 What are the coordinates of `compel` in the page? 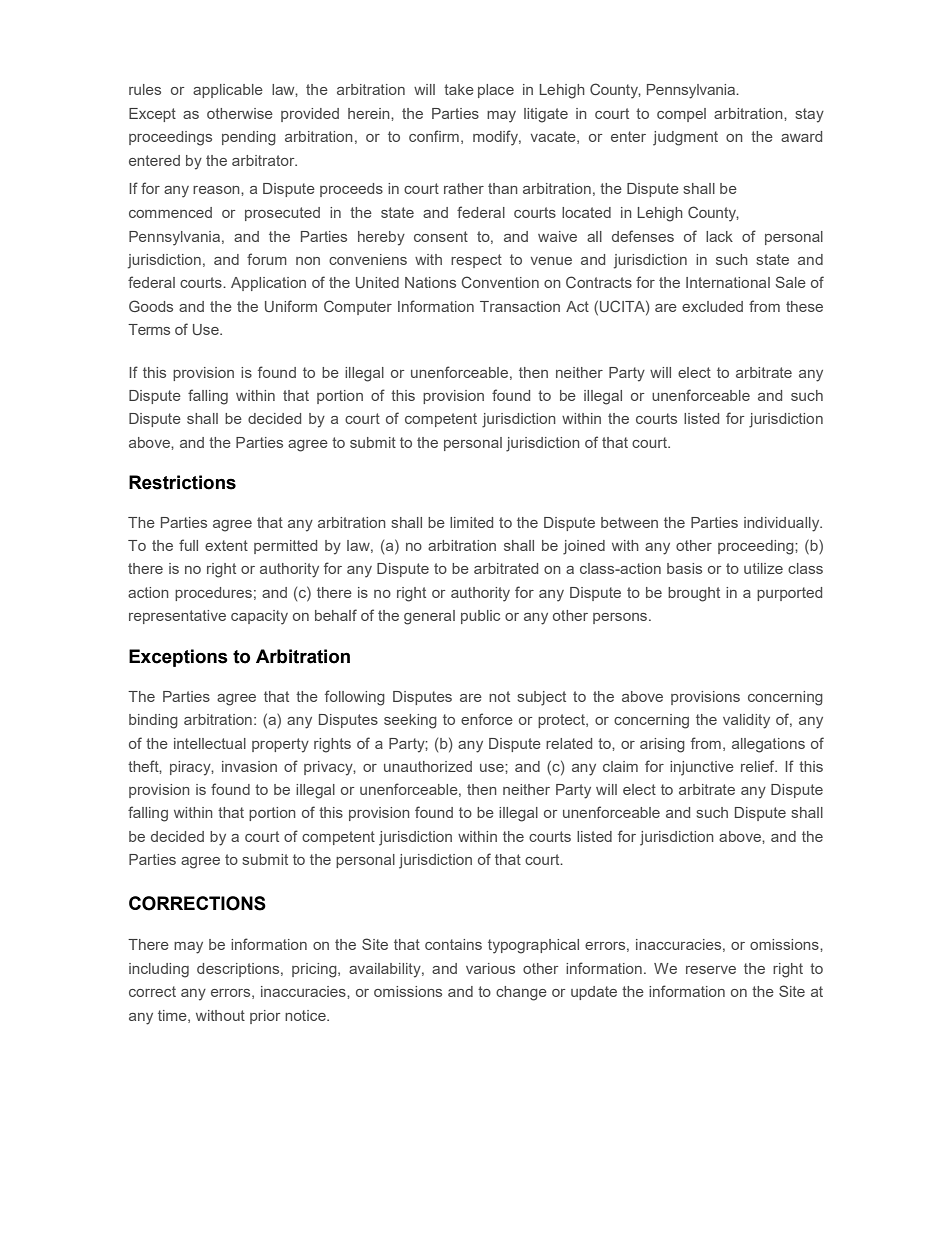 It's located at (681, 115).
